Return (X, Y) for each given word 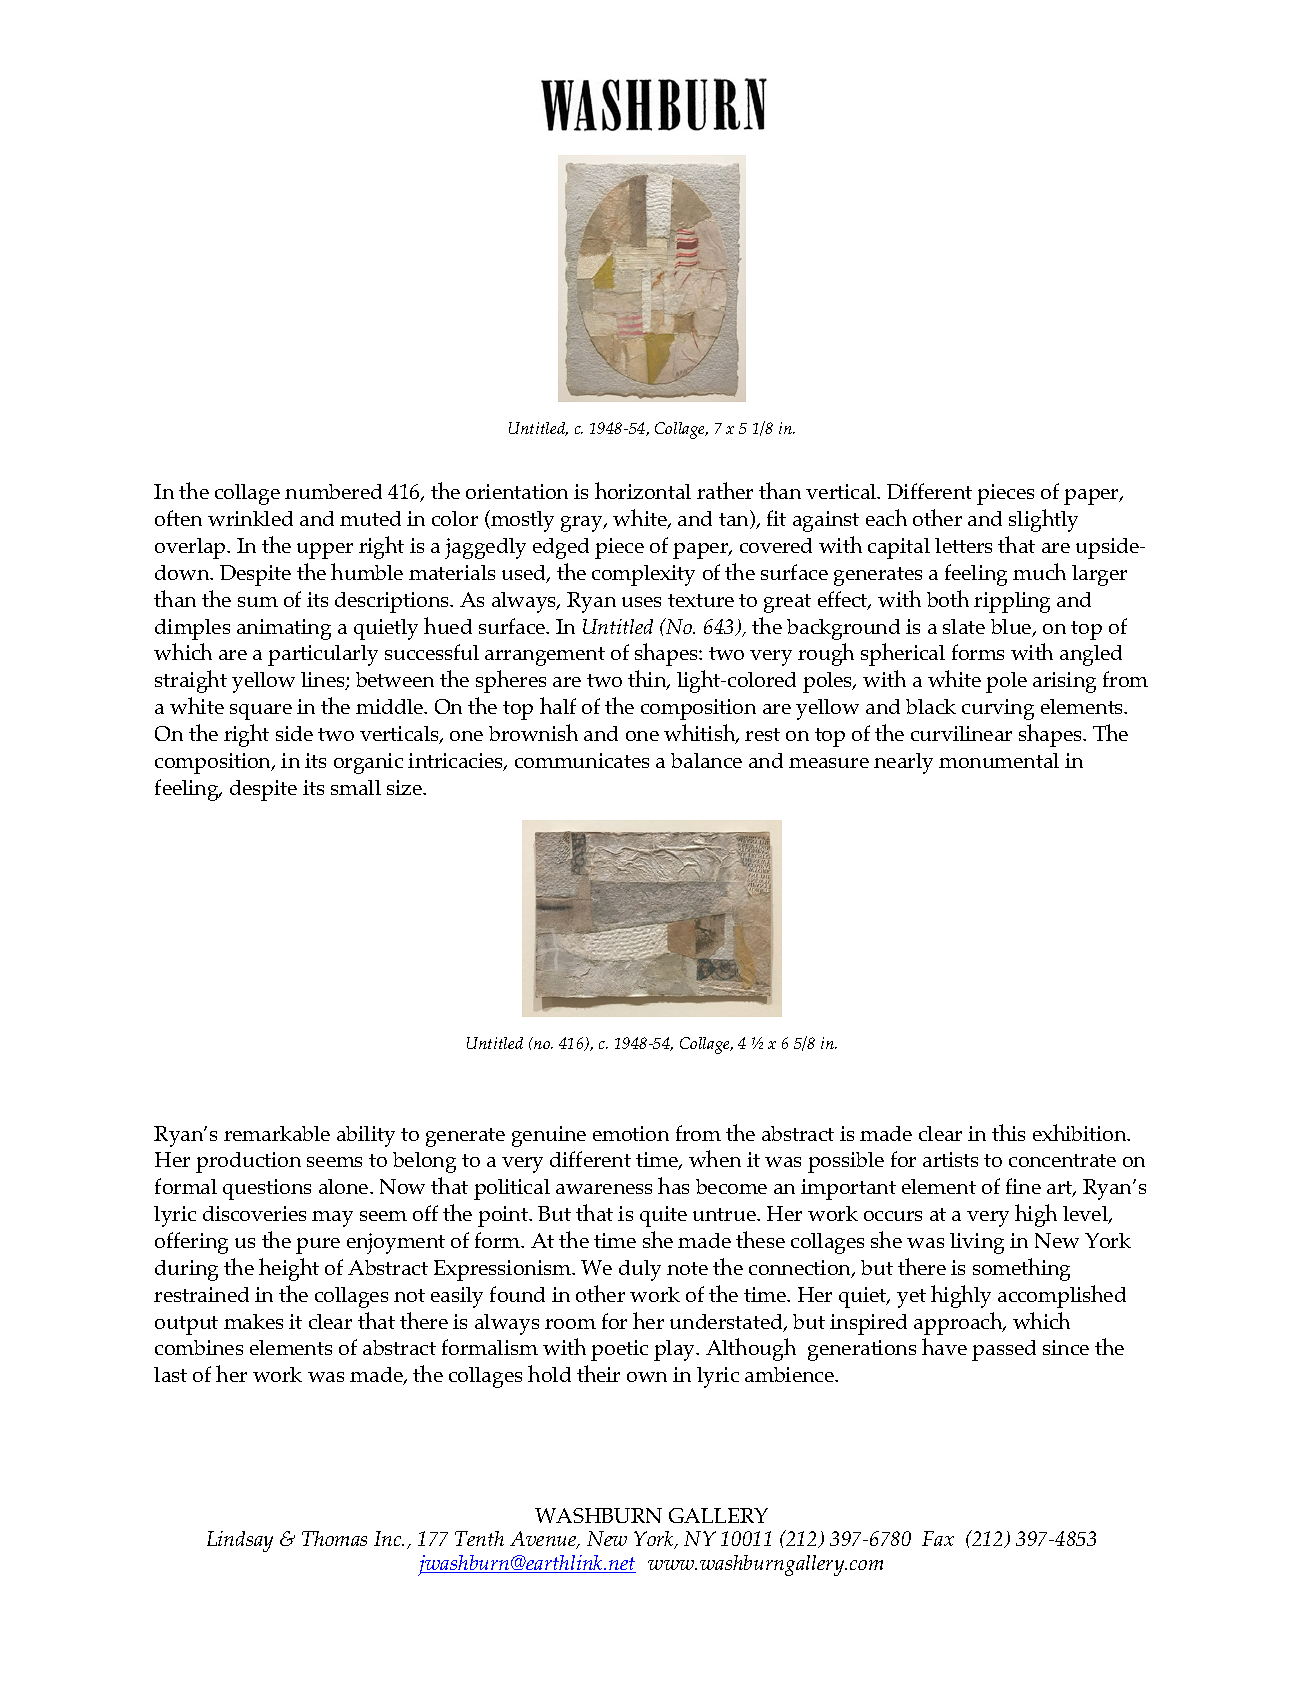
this (1008, 1132)
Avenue (544, 1540)
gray (583, 524)
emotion (631, 1133)
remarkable (277, 1133)
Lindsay (240, 1541)
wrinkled (250, 518)
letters (963, 545)
